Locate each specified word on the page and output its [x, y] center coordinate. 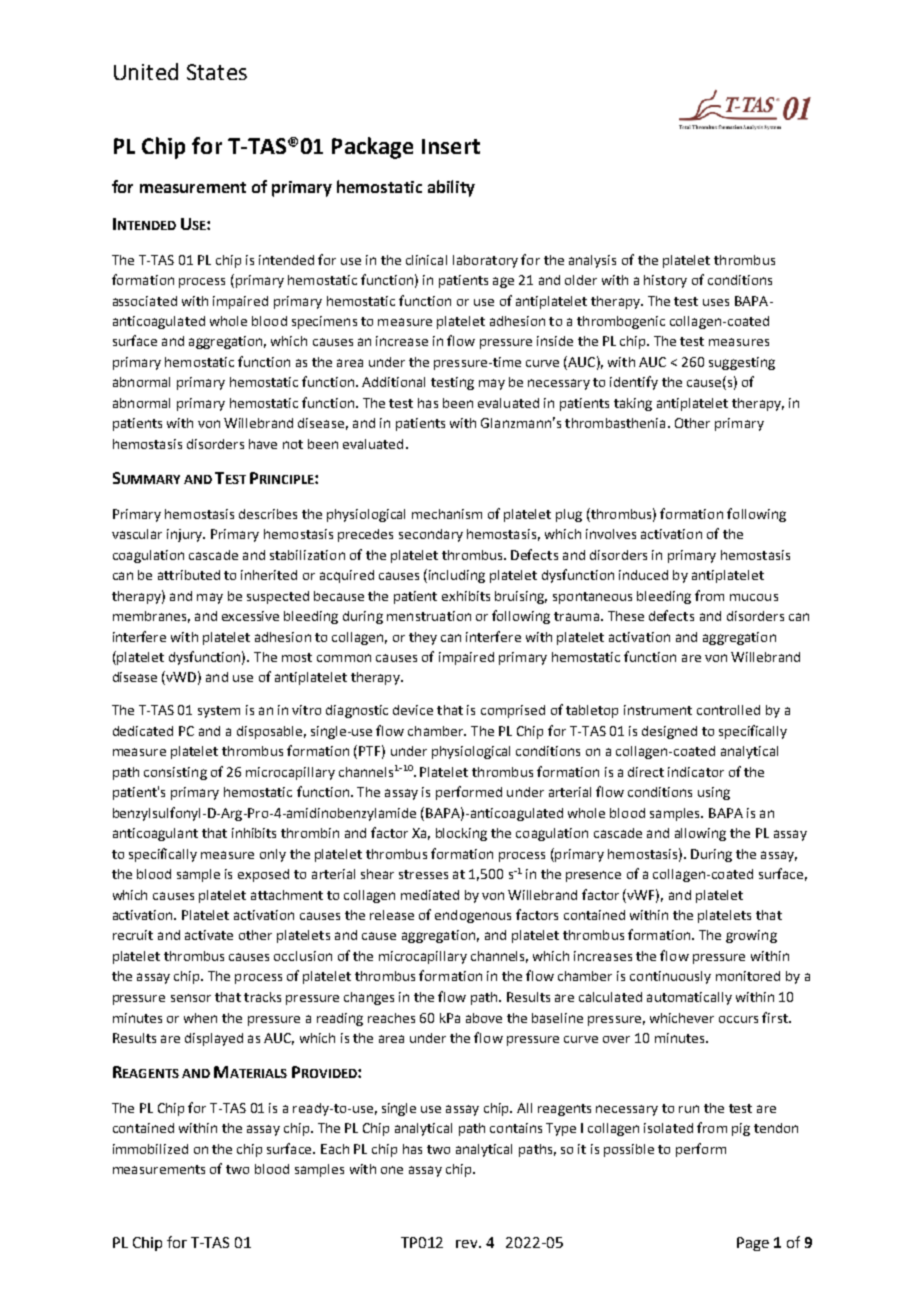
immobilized [150, 1149]
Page [753, 1244]
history [665, 281]
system [219, 712]
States [217, 72]
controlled [728, 710]
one [392, 1170]
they [423, 638]
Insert [451, 146]
